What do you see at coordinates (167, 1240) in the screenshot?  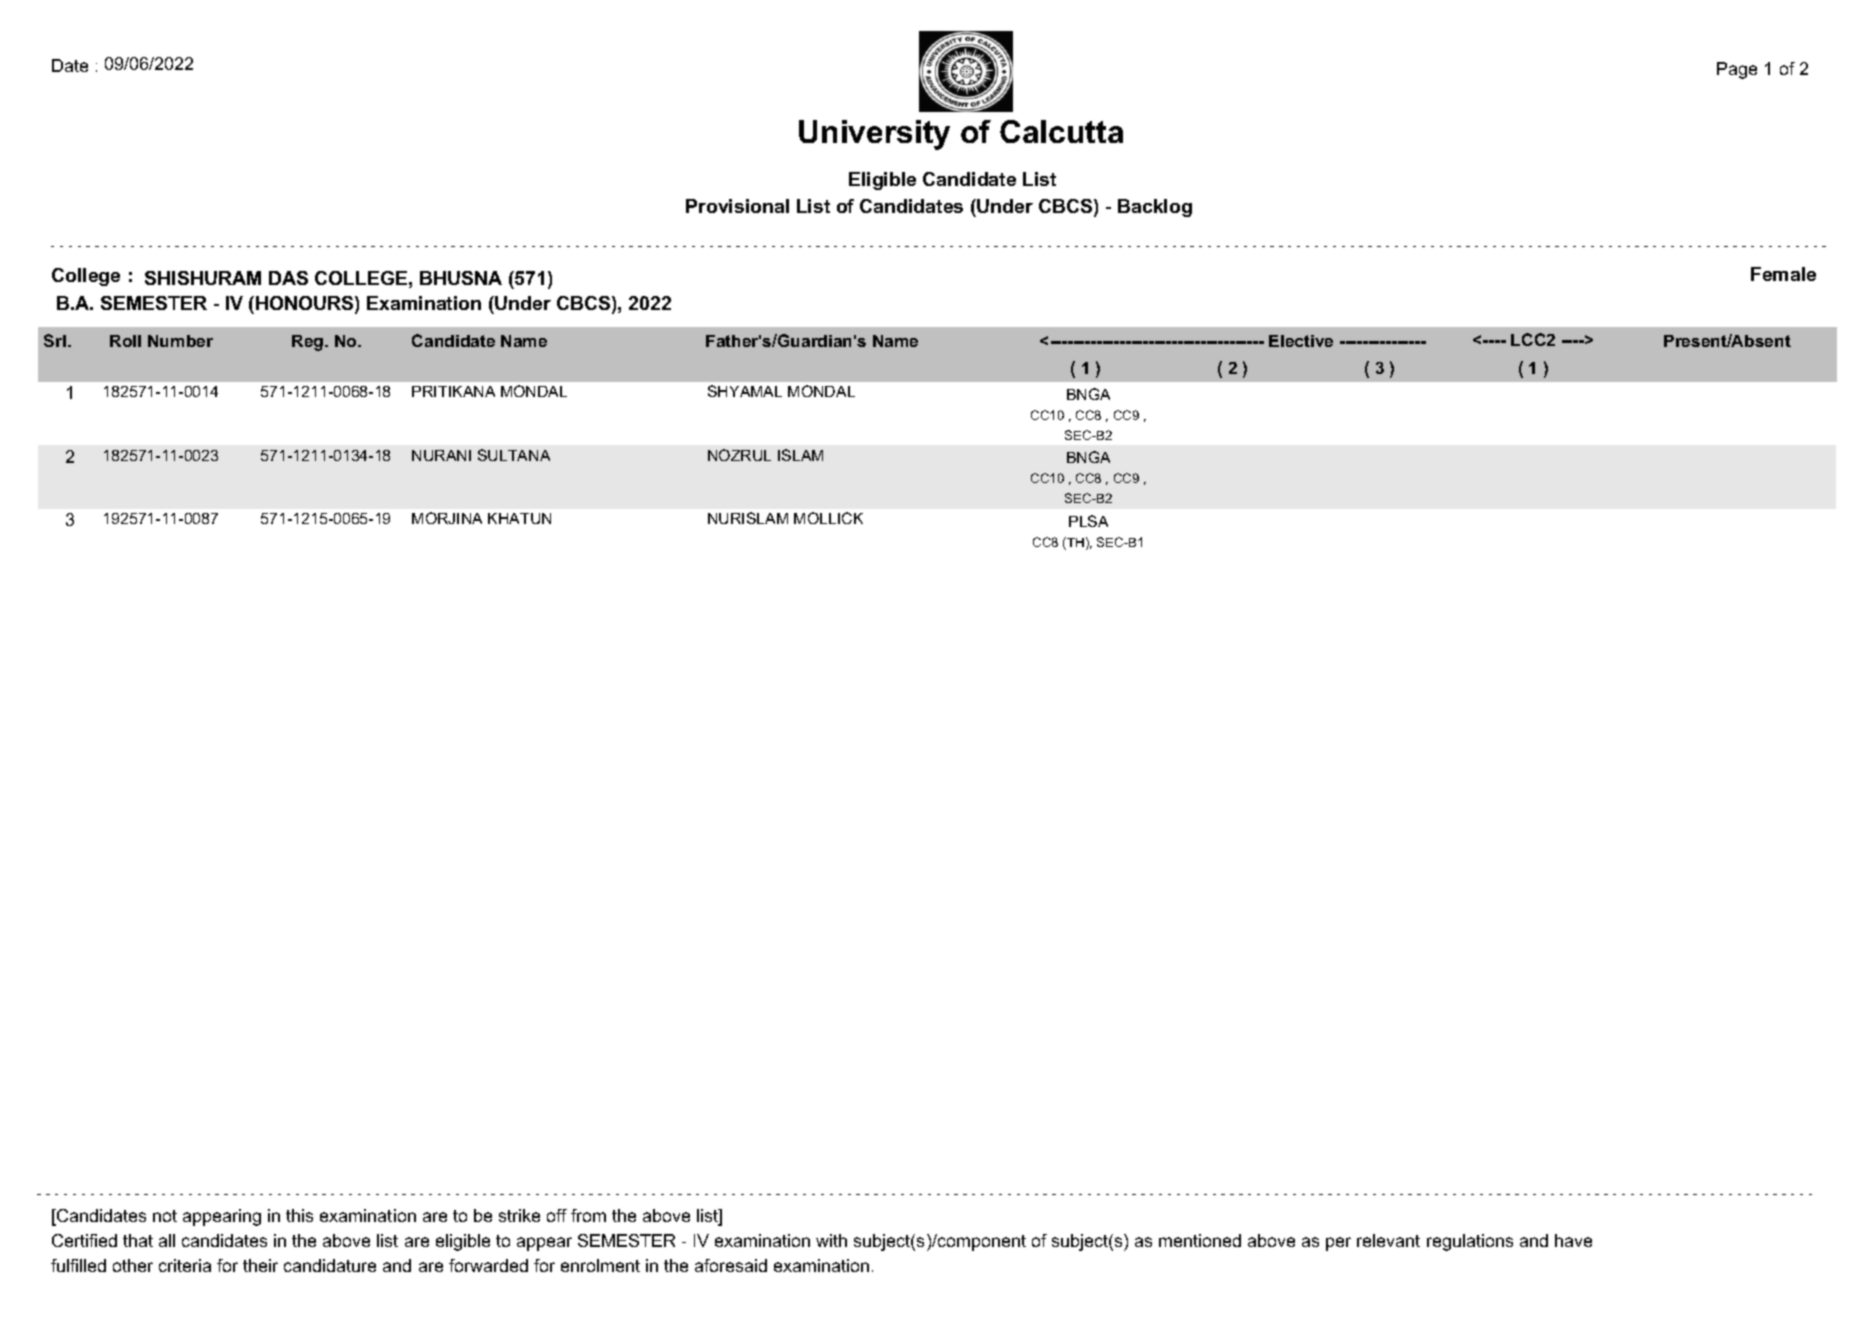 I see `all` at bounding box center [167, 1240].
